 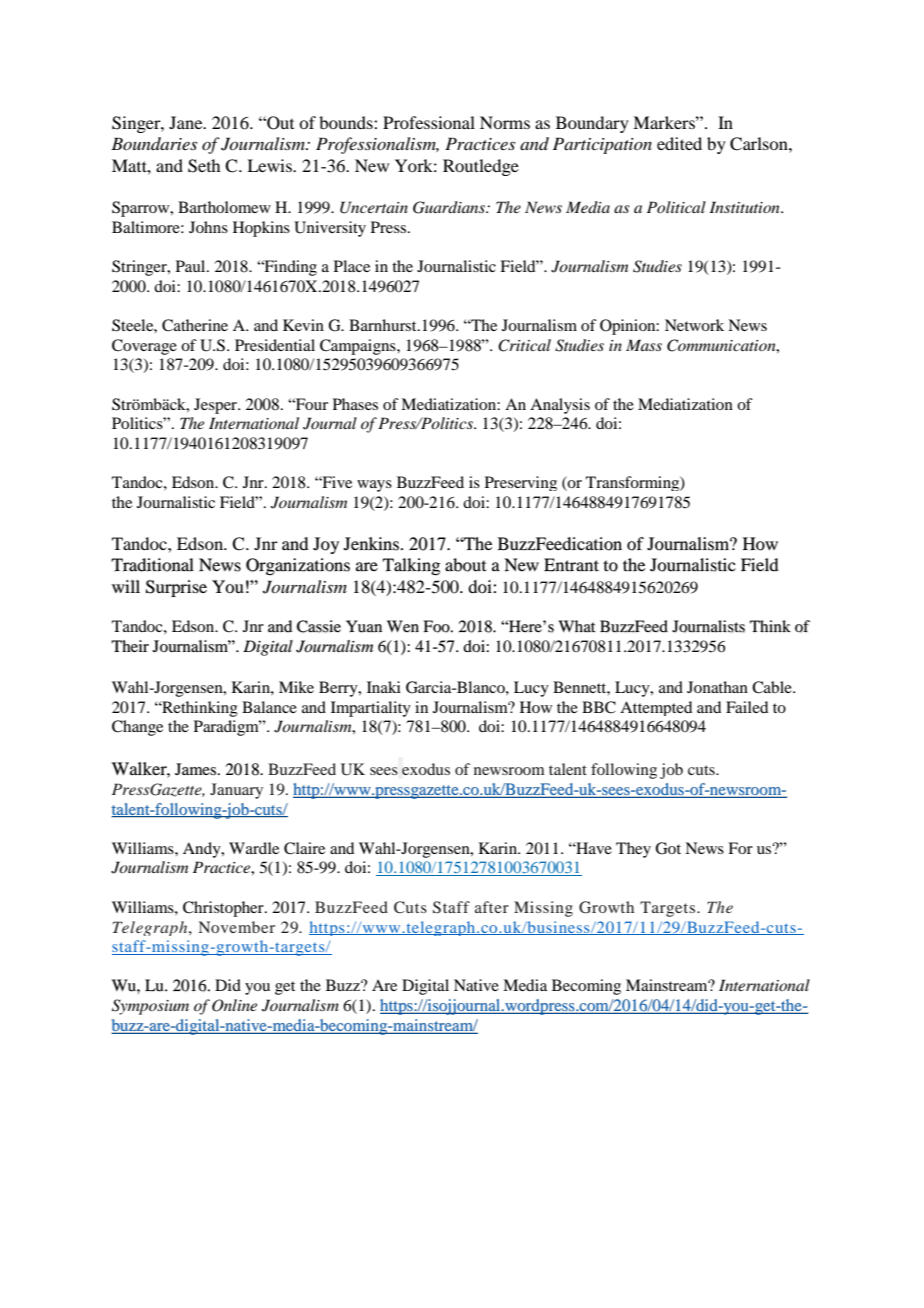 What do you see at coordinates (481, 167) in the screenshot?
I see `Routledge` at bounding box center [481, 167].
